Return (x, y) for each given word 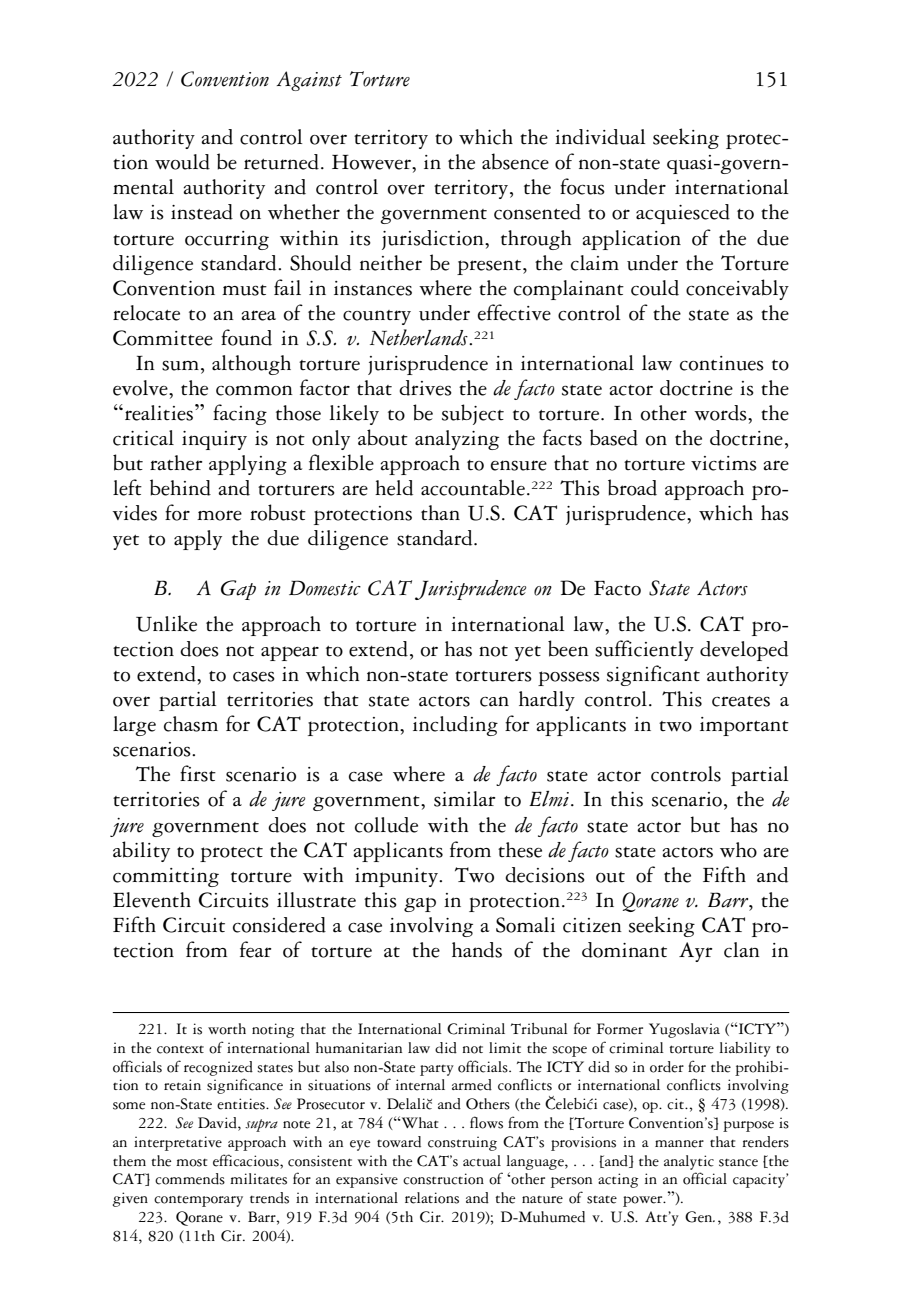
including (455, 726)
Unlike (166, 623)
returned (281, 162)
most (191, 1163)
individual (600, 137)
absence (515, 161)
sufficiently (644, 650)
